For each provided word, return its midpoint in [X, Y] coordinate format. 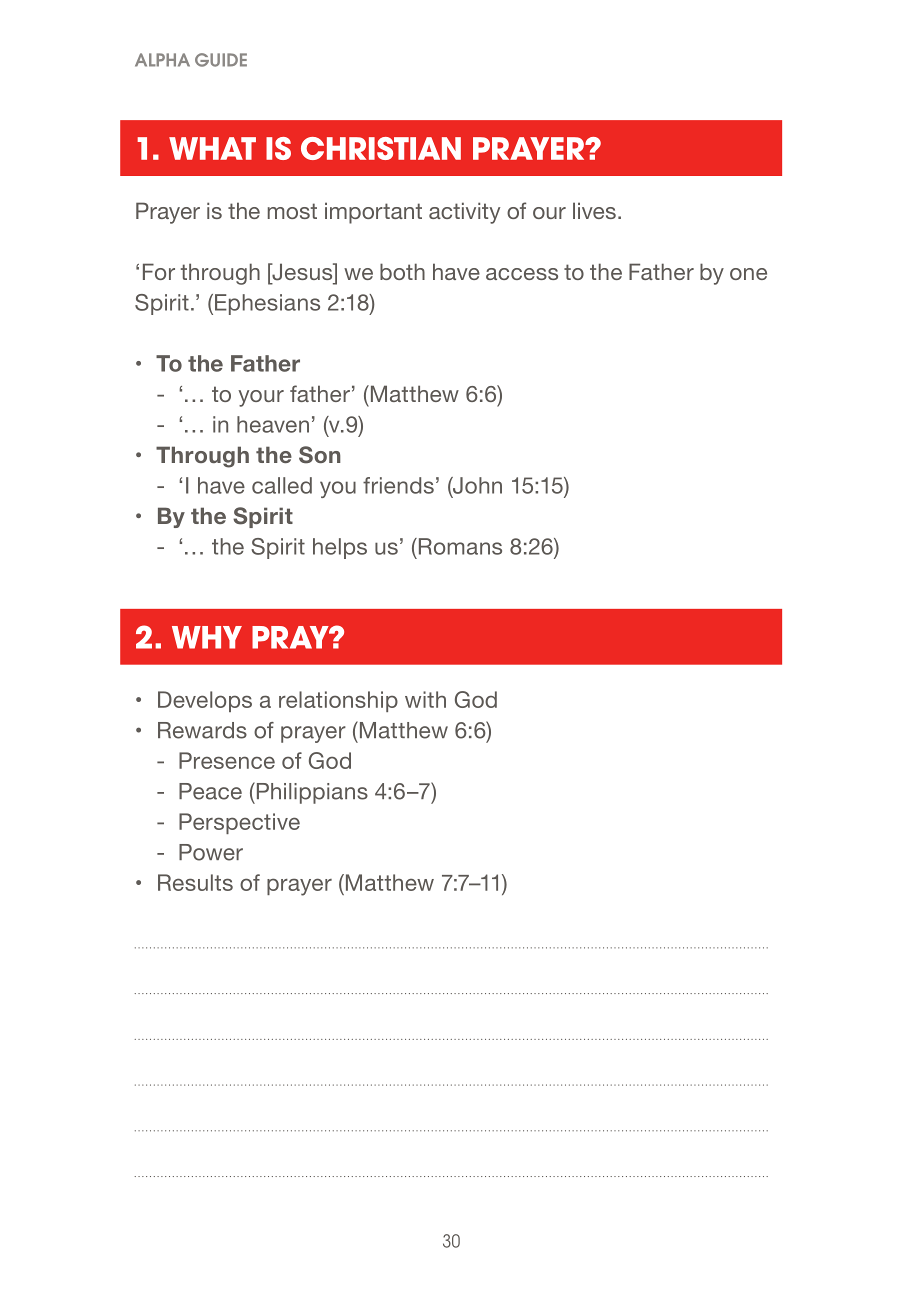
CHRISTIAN [381, 148]
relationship [338, 701]
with [425, 699]
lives [594, 210]
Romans [459, 546]
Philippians [311, 793]
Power [211, 852]
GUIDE [221, 60]
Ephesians [267, 304]
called [282, 485]
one [748, 274]
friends [398, 485]
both [402, 271]
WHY [207, 637]
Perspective [239, 823]
